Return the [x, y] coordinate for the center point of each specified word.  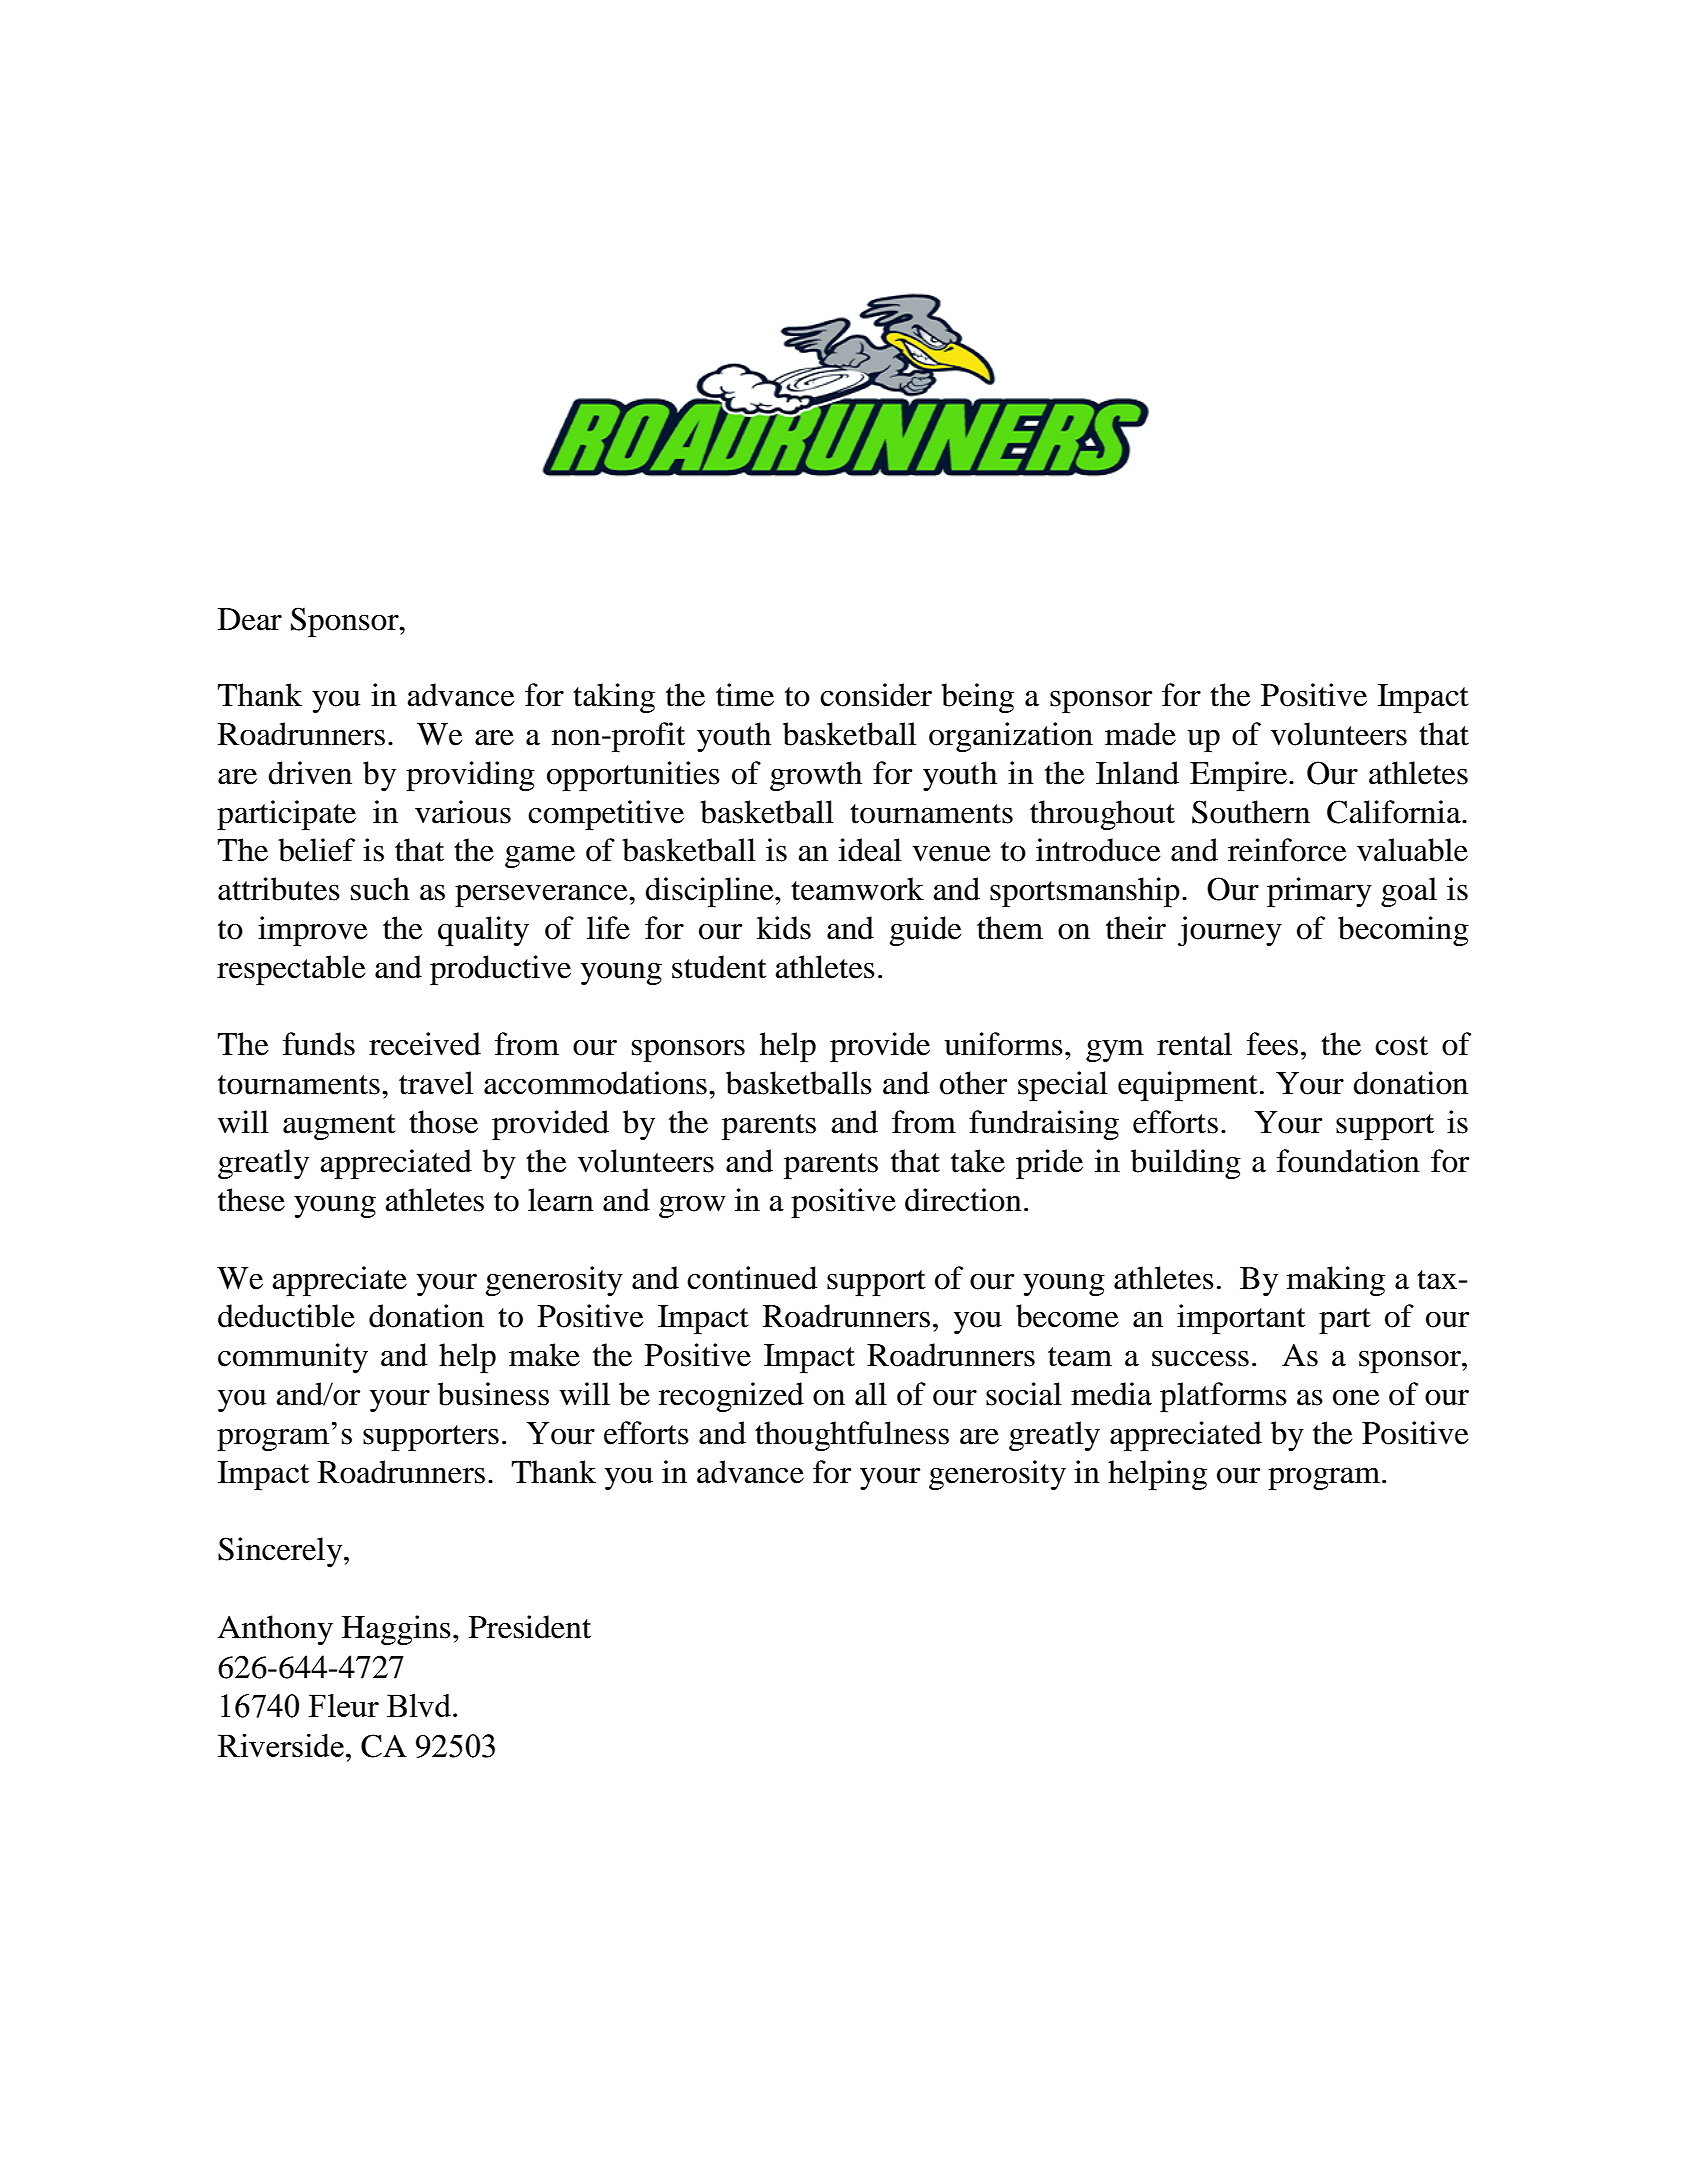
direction [963, 1200]
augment [339, 1127]
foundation [1348, 1161]
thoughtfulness [852, 1436]
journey [1230, 931]
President [530, 1627]
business [493, 1394]
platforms [1223, 1397]
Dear [250, 619]
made [1140, 734]
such [380, 889]
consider [876, 695]
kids [784, 928]
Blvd [420, 1705]
